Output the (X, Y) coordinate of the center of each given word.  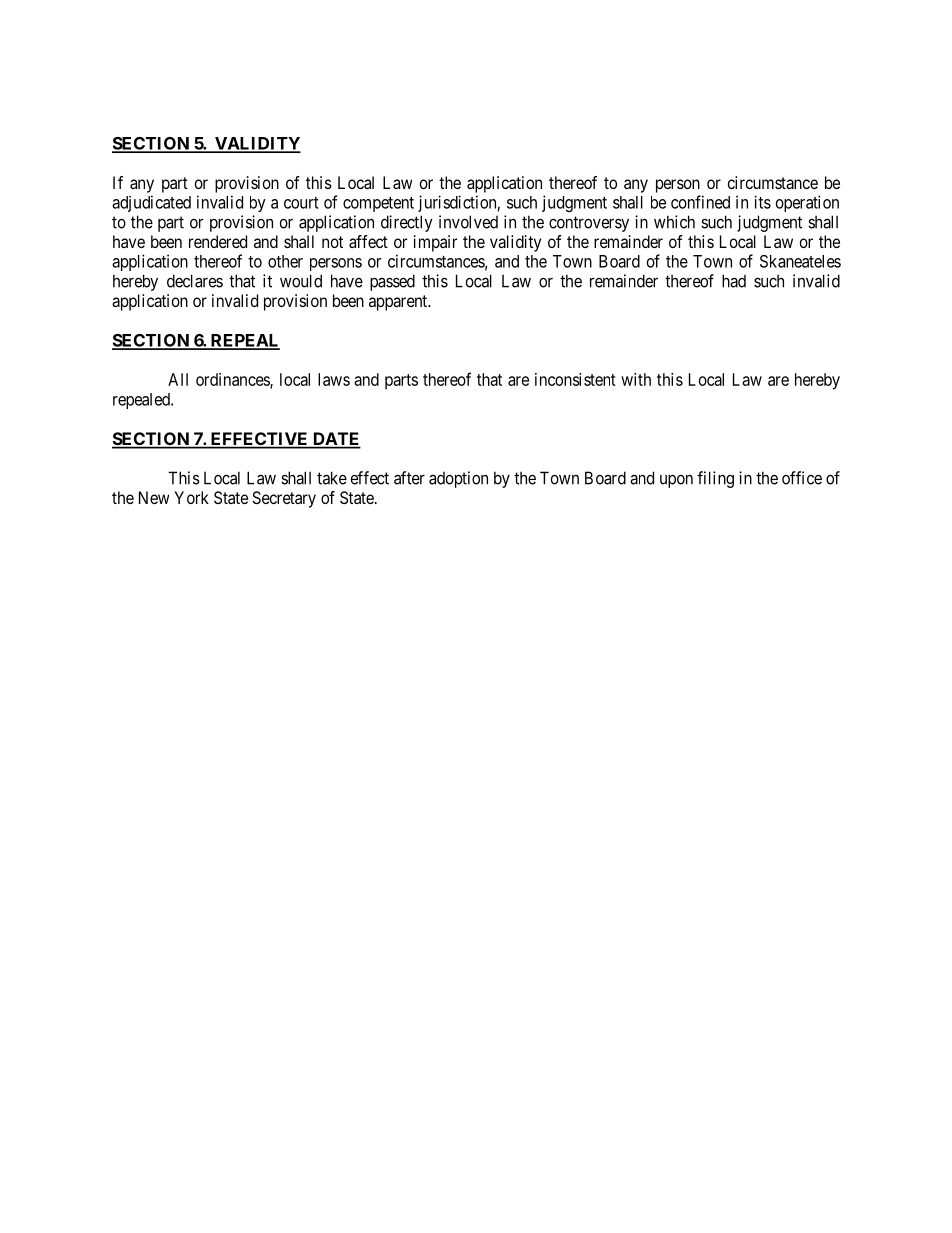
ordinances (233, 380)
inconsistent (575, 379)
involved (468, 222)
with (636, 379)
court (301, 203)
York (191, 497)
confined (700, 202)
